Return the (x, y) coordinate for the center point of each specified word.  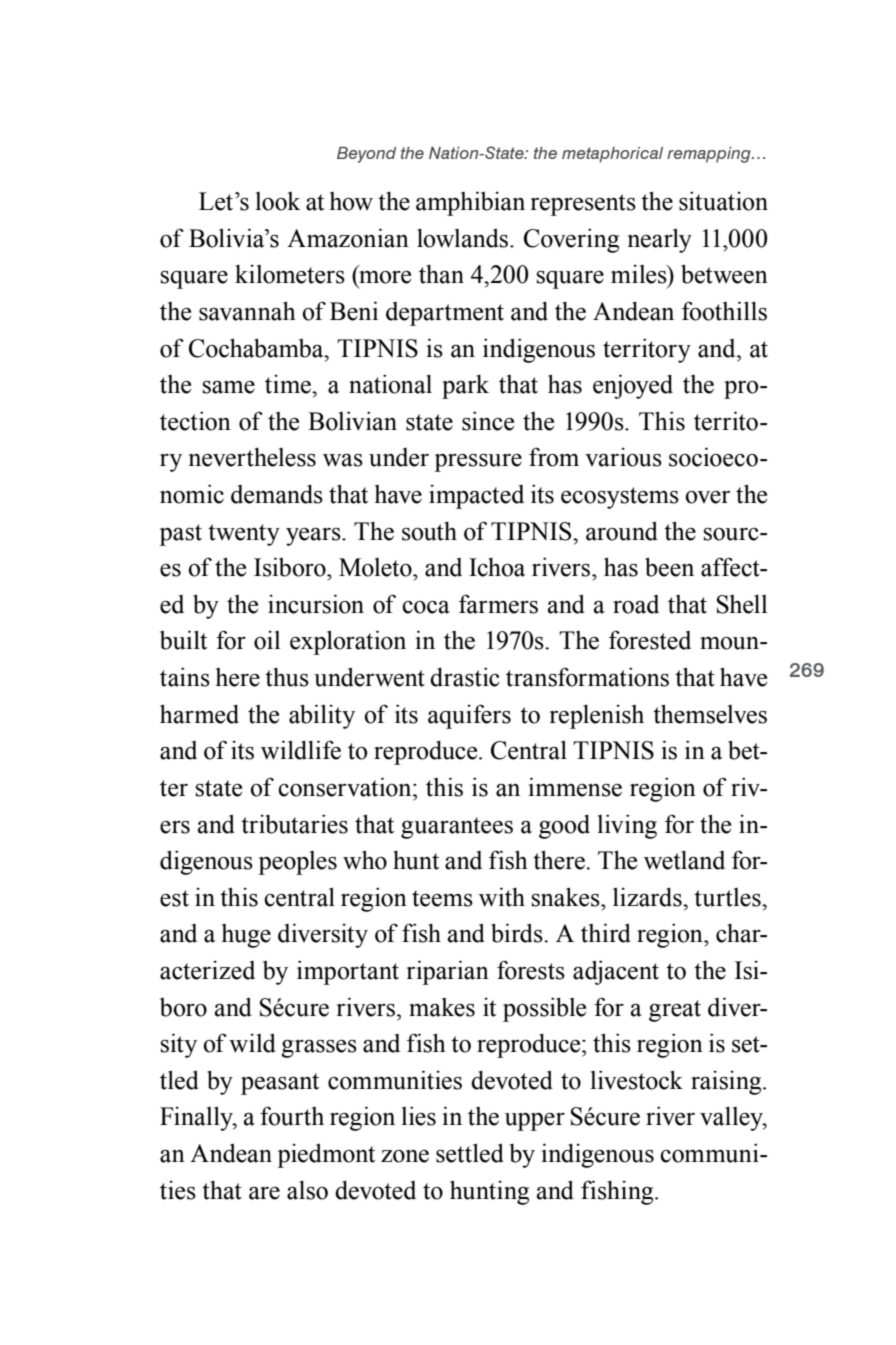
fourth (292, 1116)
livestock (637, 1080)
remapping (710, 155)
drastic (465, 677)
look (278, 201)
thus (287, 677)
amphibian (470, 203)
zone (405, 1156)
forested (650, 640)
